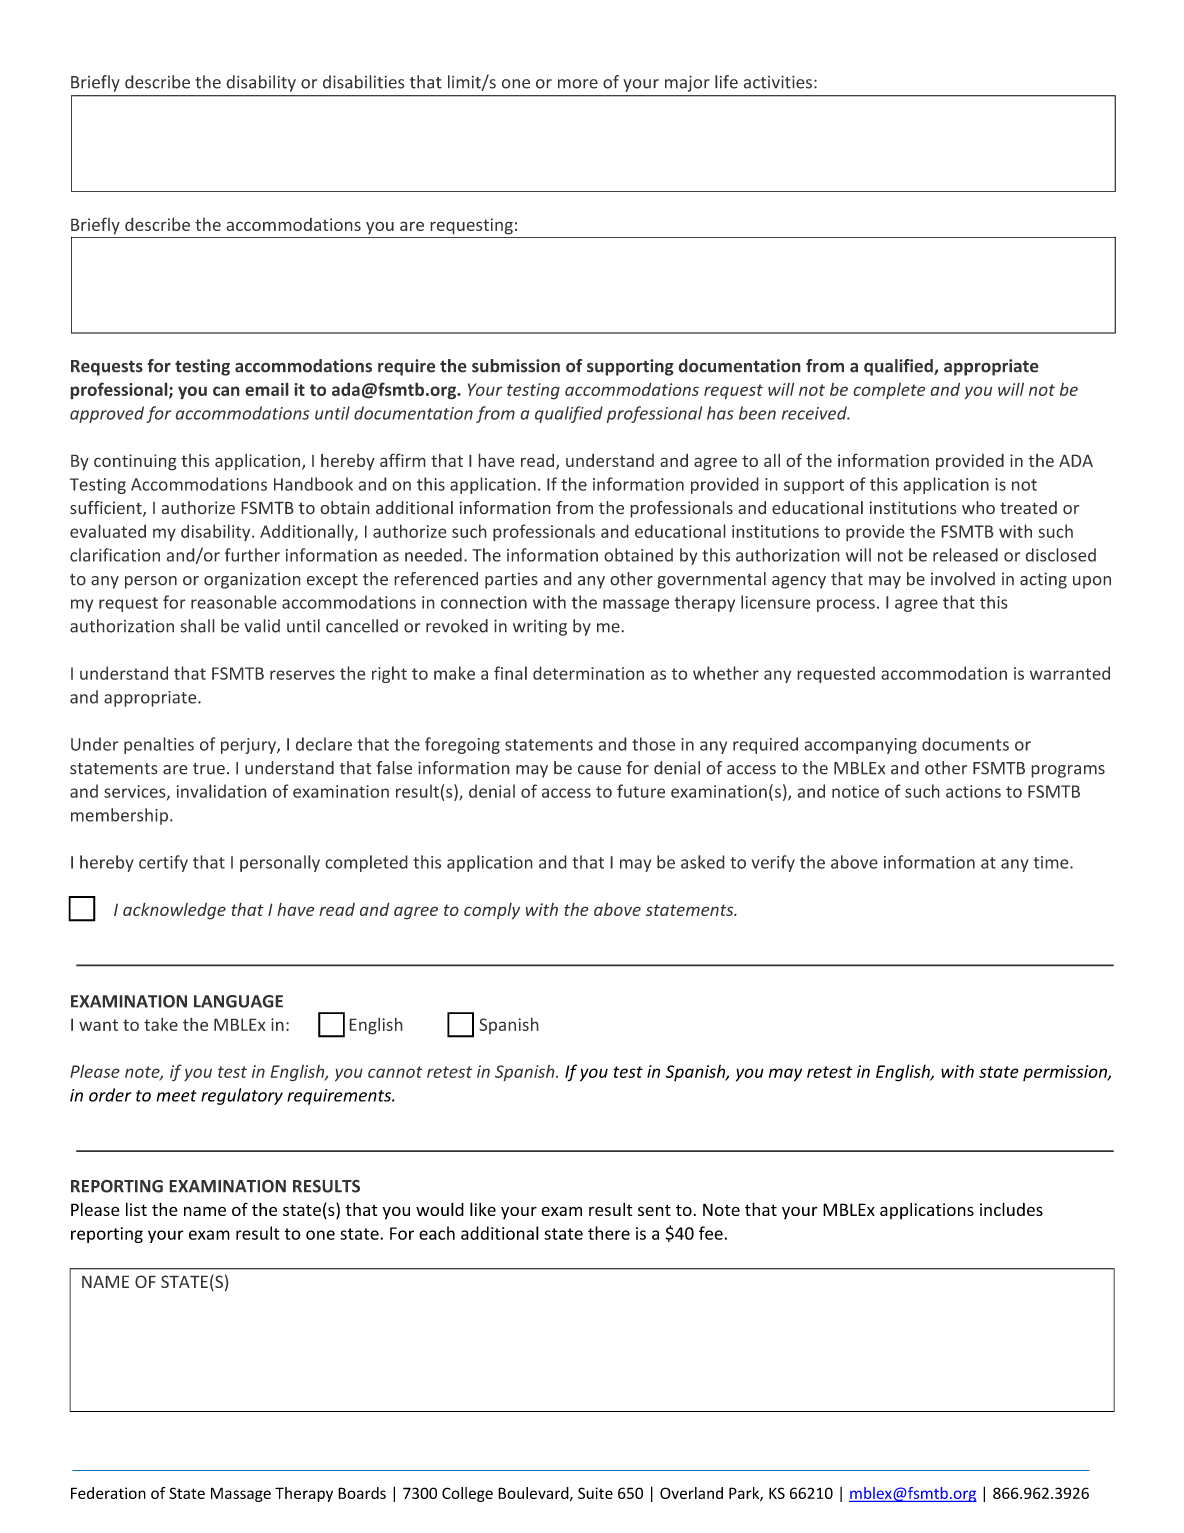  I want to click on determination, so click(588, 673).
